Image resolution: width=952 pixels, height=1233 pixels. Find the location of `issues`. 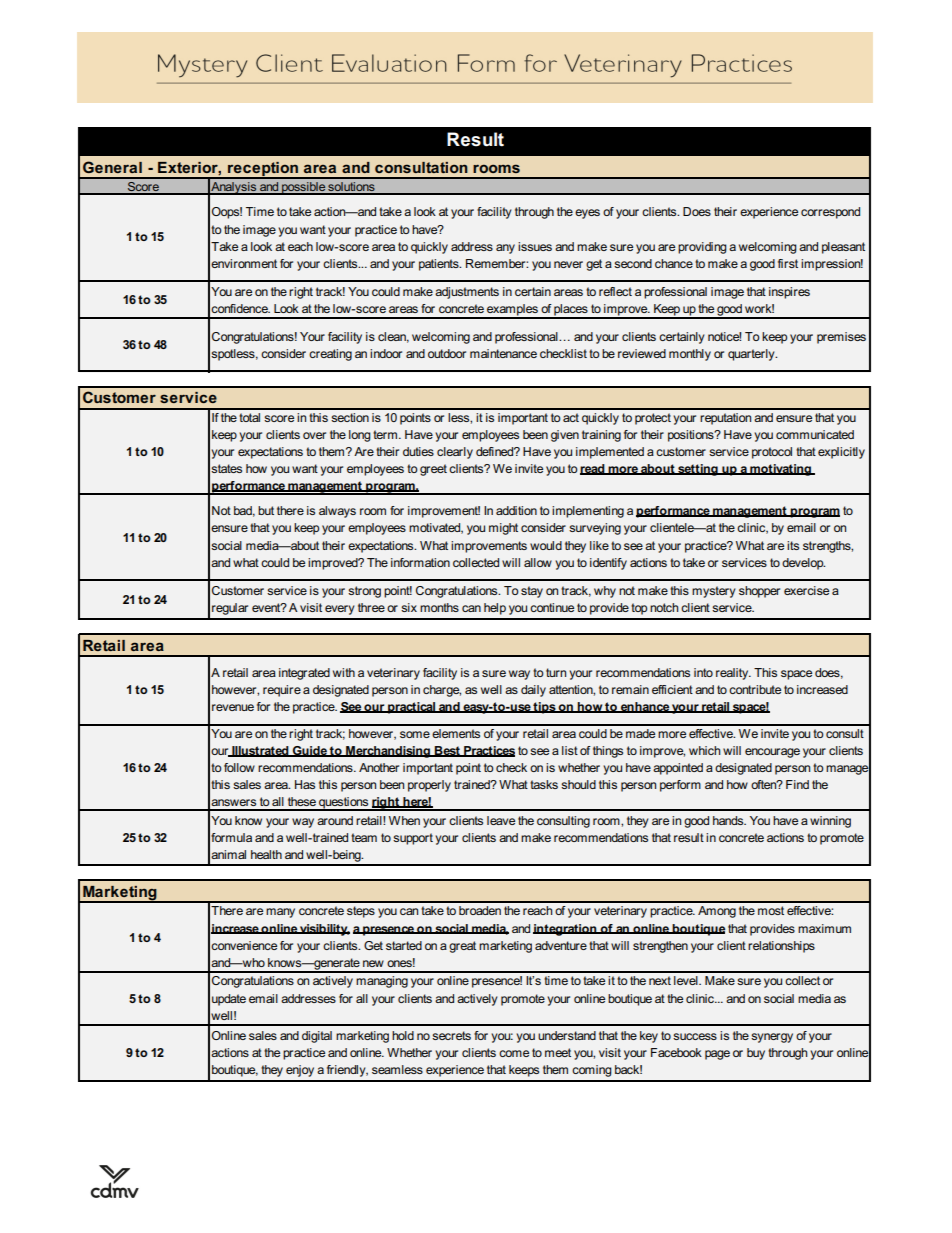

issues is located at coordinates (535, 246).
